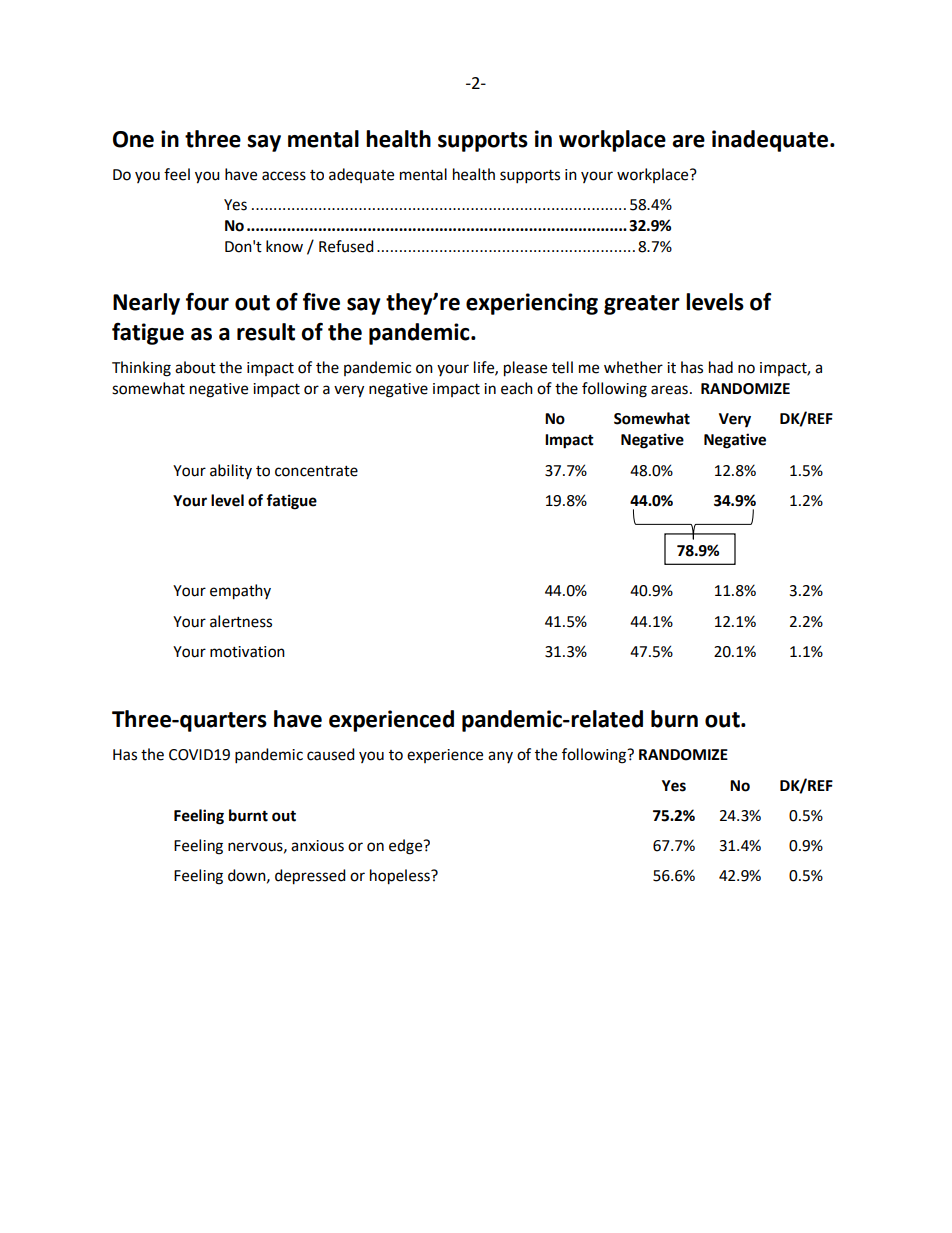 This screenshot has width=952, height=1233. Describe the element at coordinates (316, 471) in the screenshot. I see `concentrate` at that location.
